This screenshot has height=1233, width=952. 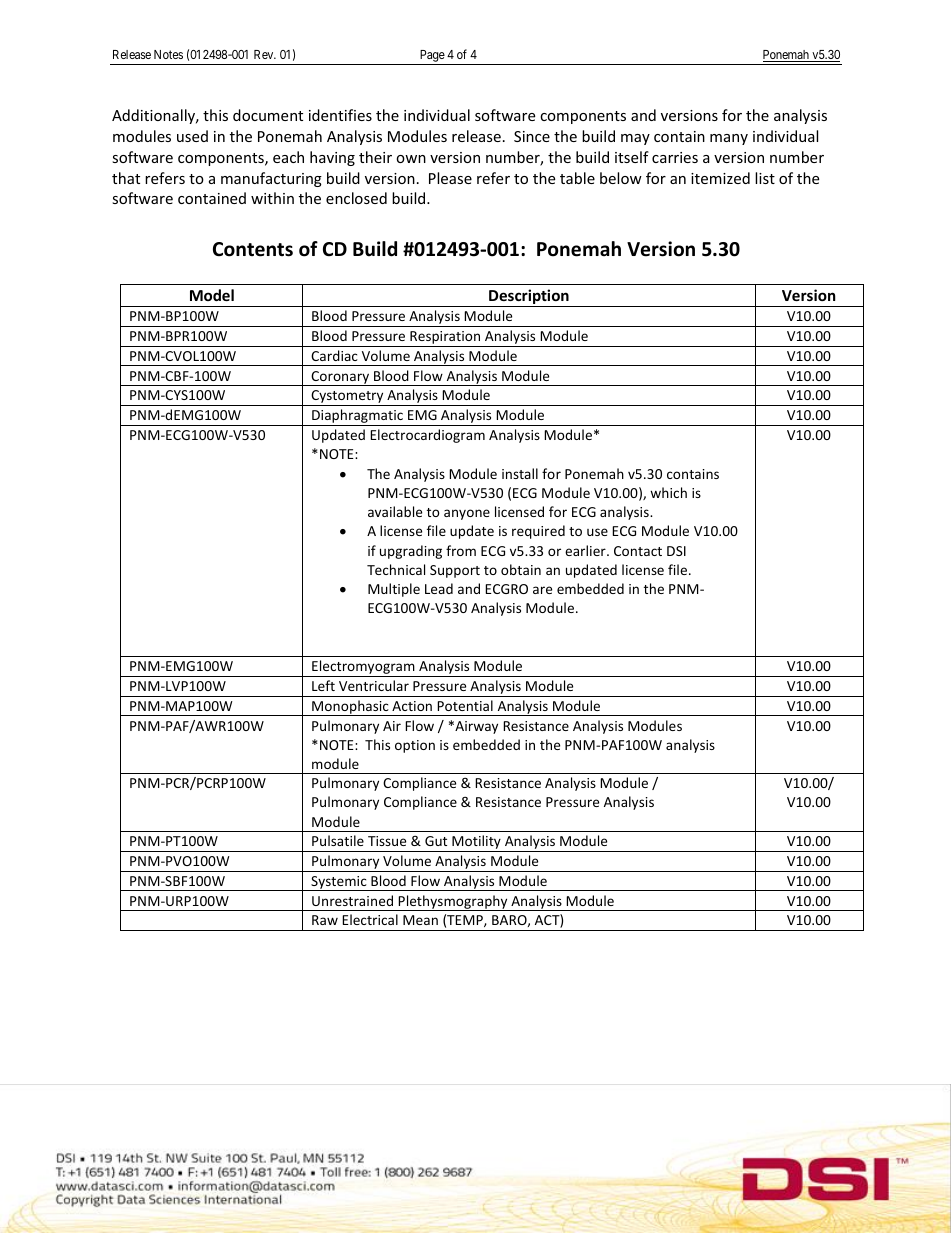 I want to click on Diaphragmatic, so click(x=357, y=417).
